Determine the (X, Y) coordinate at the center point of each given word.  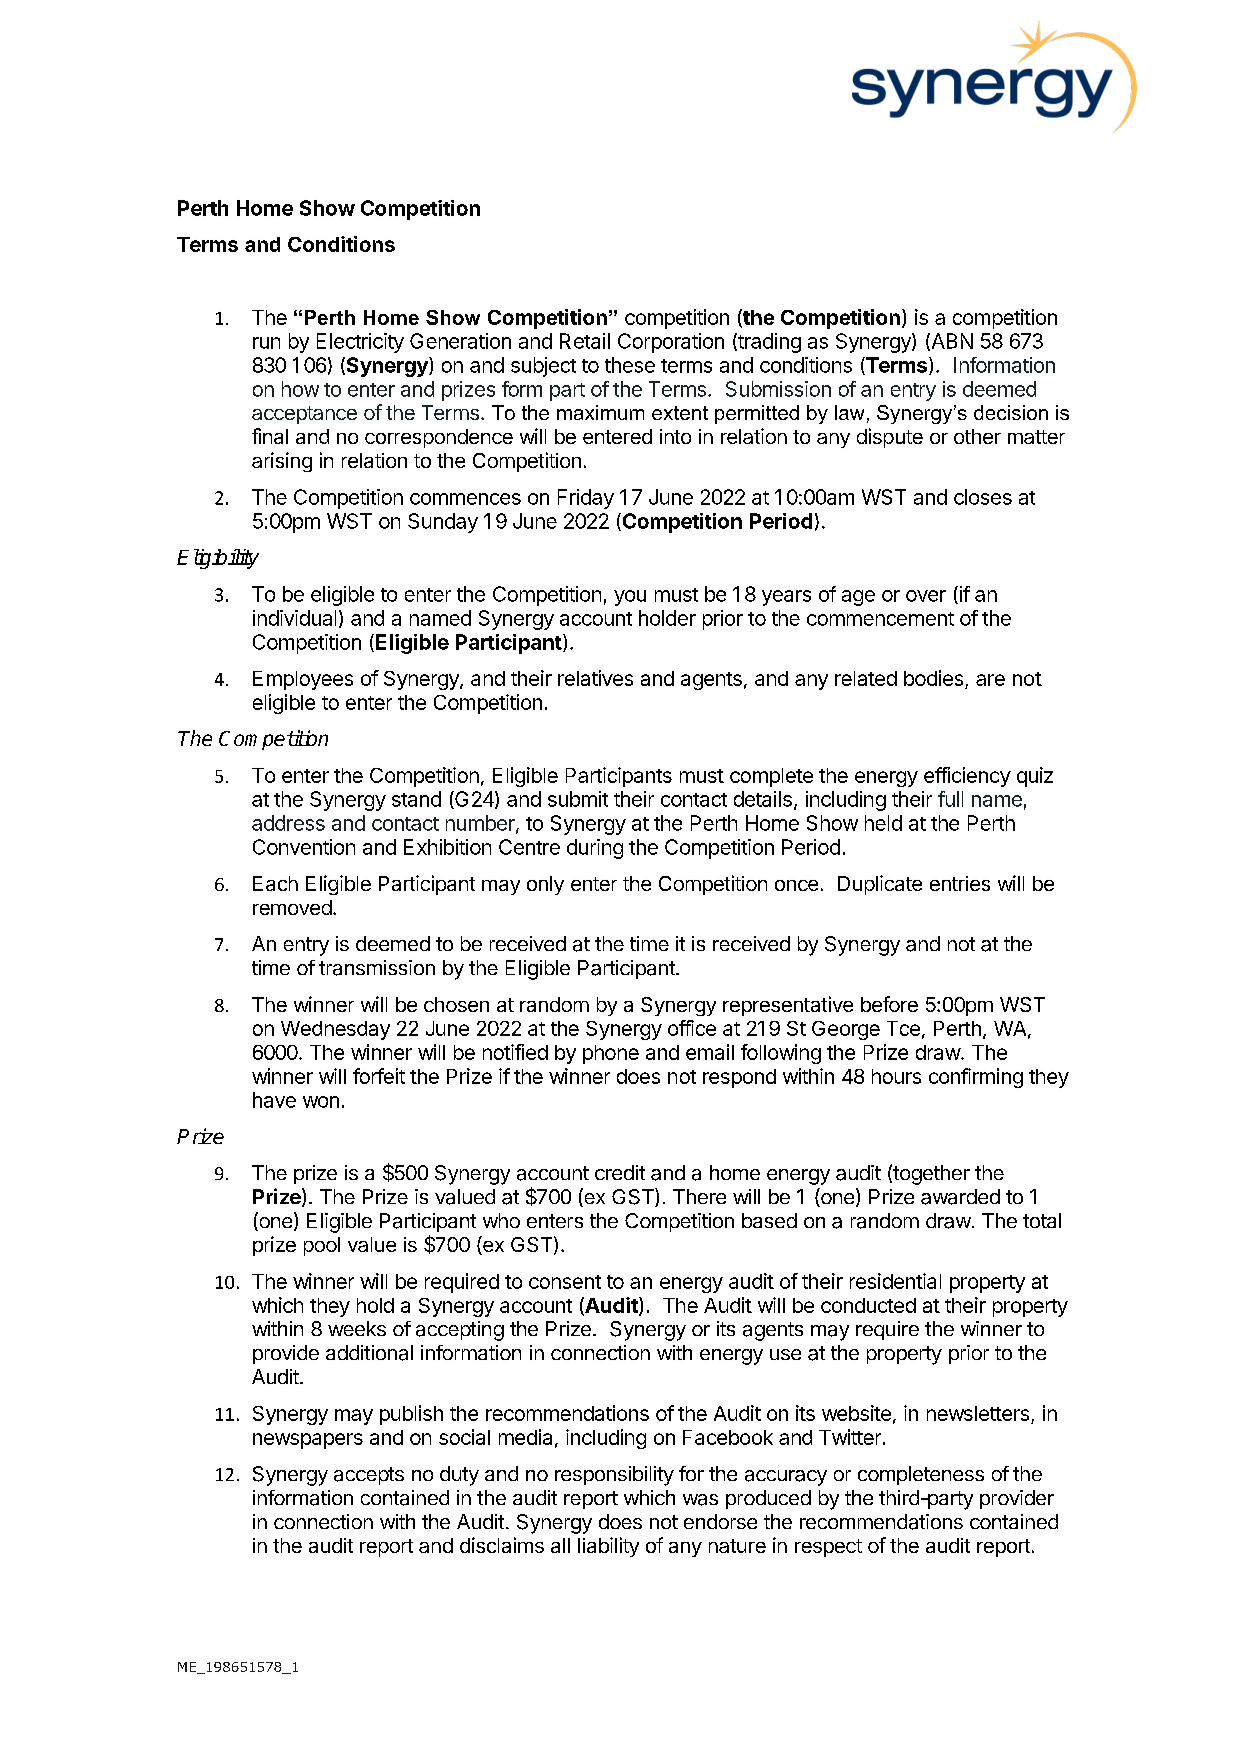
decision (1011, 412)
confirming (976, 1078)
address (288, 823)
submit (578, 799)
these (630, 365)
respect (828, 1548)
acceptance (304, 415)
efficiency (967, 777)
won (321, 1102)
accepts (369, 1476)
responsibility (614, 1476)
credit (620, 1172)
